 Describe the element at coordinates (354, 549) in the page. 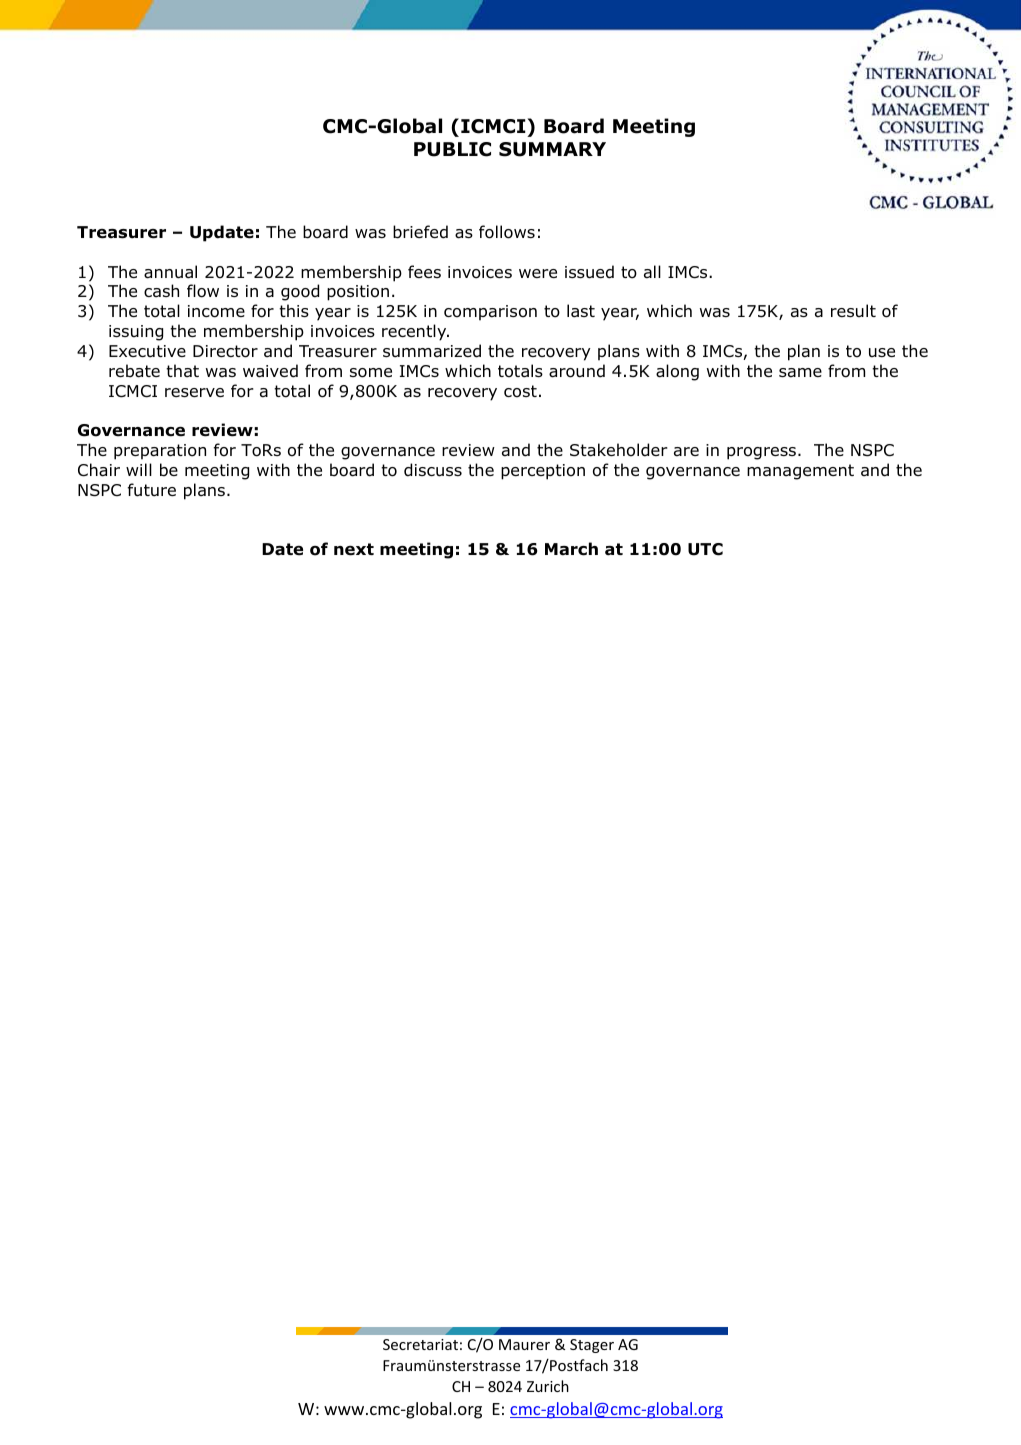

I see `next` at that location.
